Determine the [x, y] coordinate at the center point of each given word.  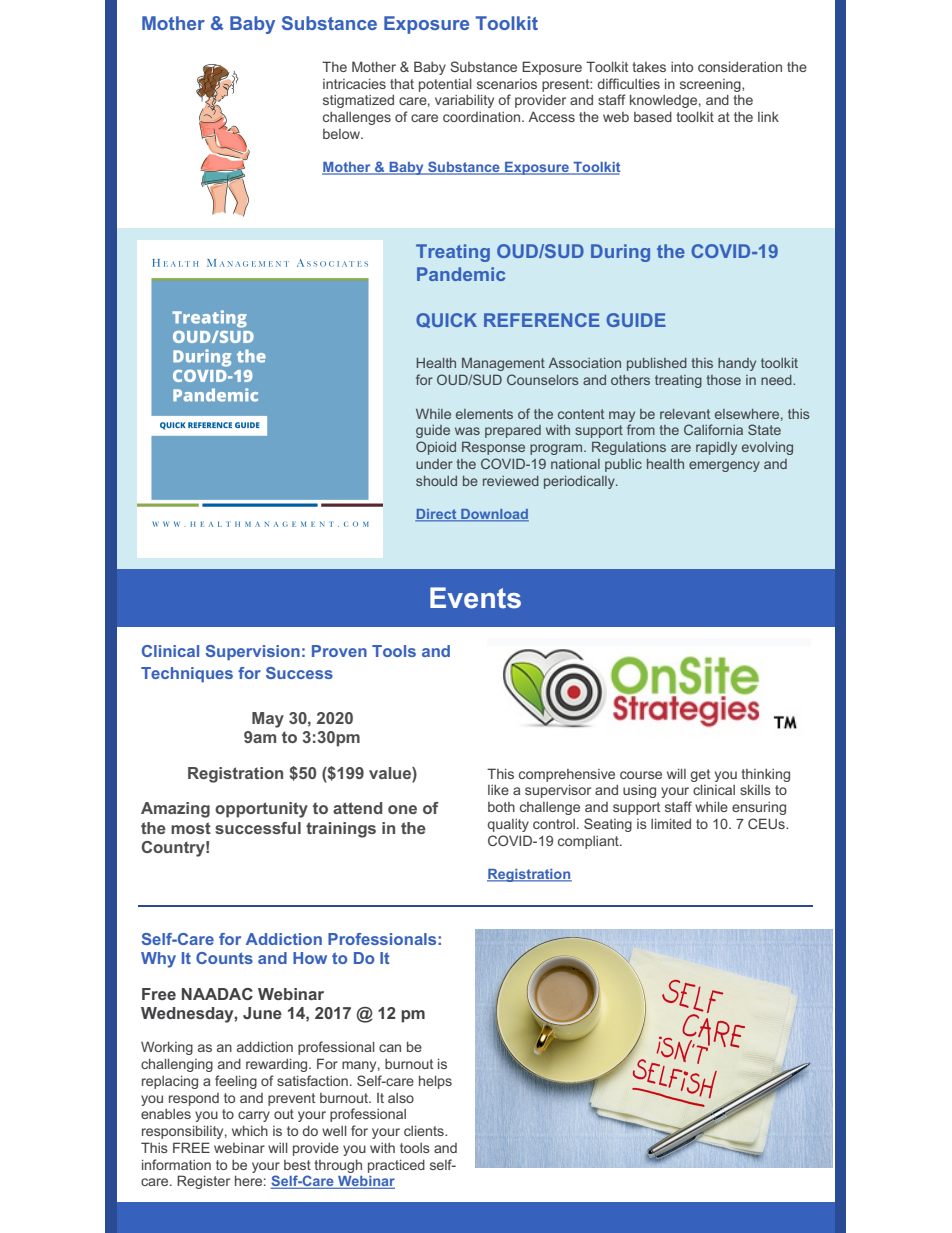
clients [425, 1130]
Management [503, 364]
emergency [724, 466]
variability [464, 101]
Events [475, 598]
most [191, 828]
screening [711, 85]
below [342, 134]
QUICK [446, 320]
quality [508, 825]
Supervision [252, 652]
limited [671, 823]
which [250, 1130]
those [724, 380]
